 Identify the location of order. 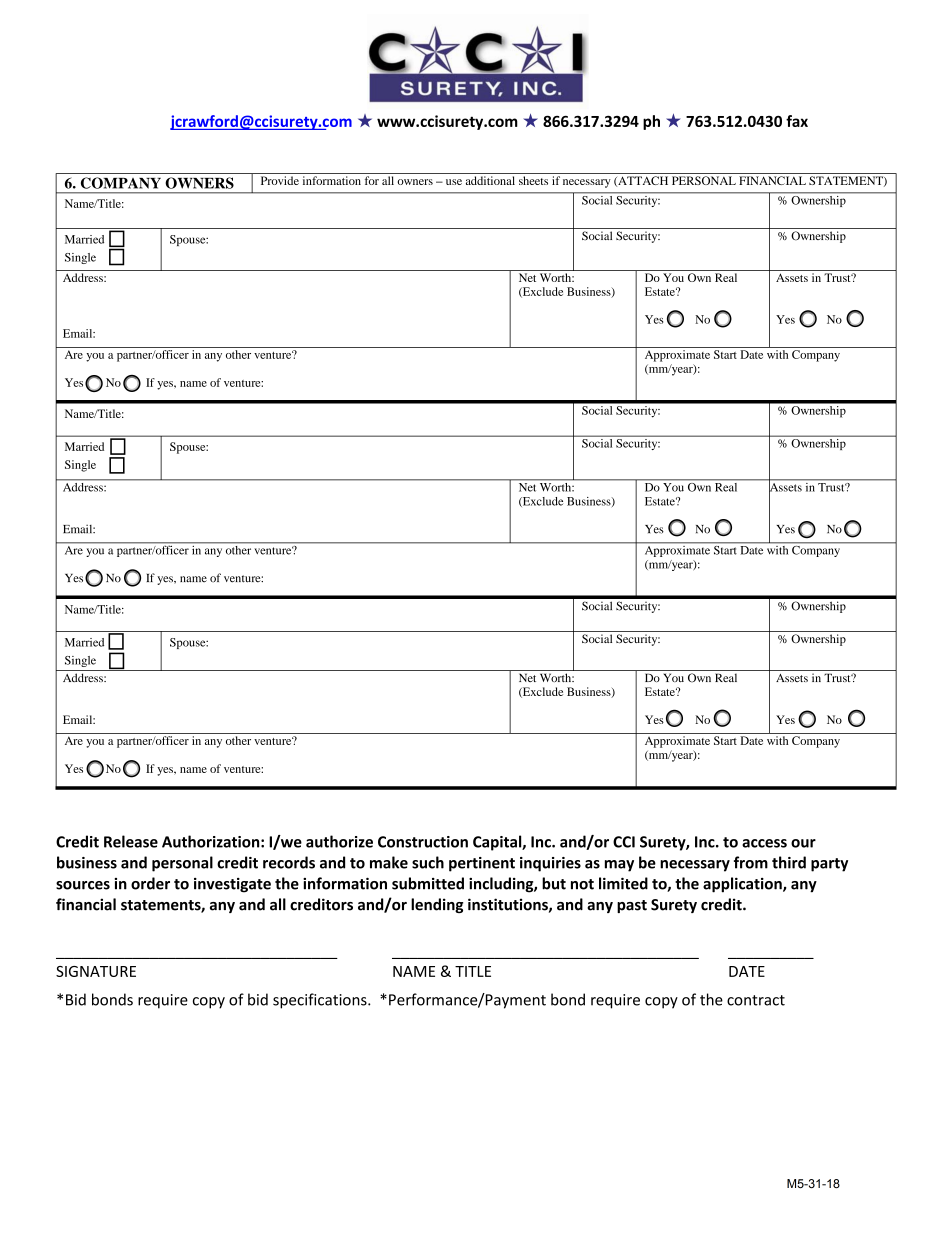
(150, 883).
